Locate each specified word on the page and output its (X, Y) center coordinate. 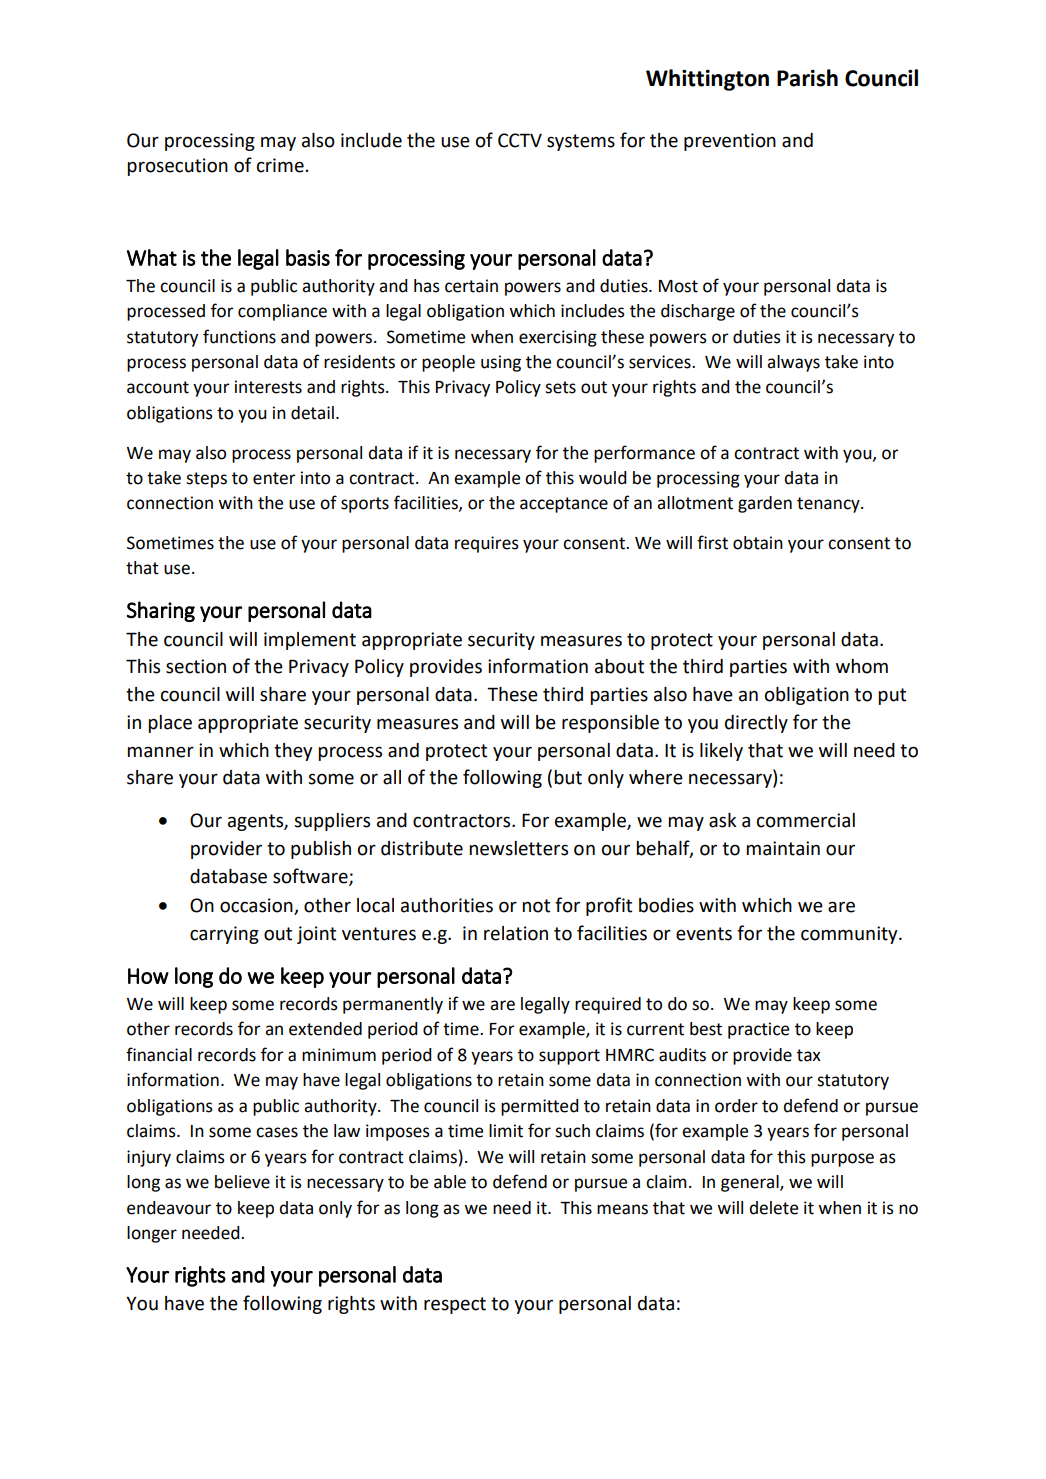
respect (455, 1305)
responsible (610, 724)
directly (756, 724)
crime (280, 165)
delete (773, 1208)
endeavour (169, 1208)
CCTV (520, 140)
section (196, 666)
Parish (807, 78)
